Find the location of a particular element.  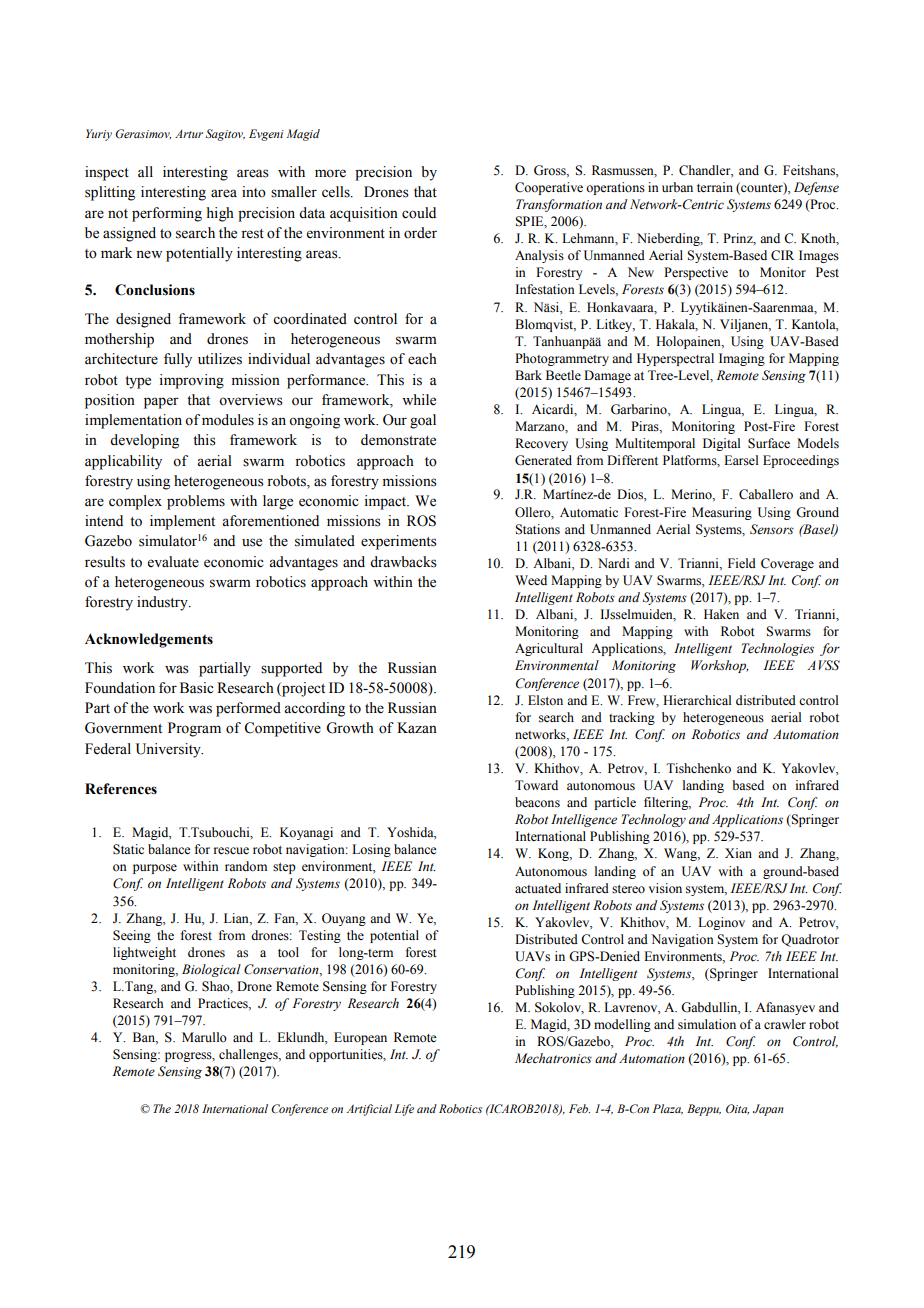

Biological is located at coordinates (211, 970).
